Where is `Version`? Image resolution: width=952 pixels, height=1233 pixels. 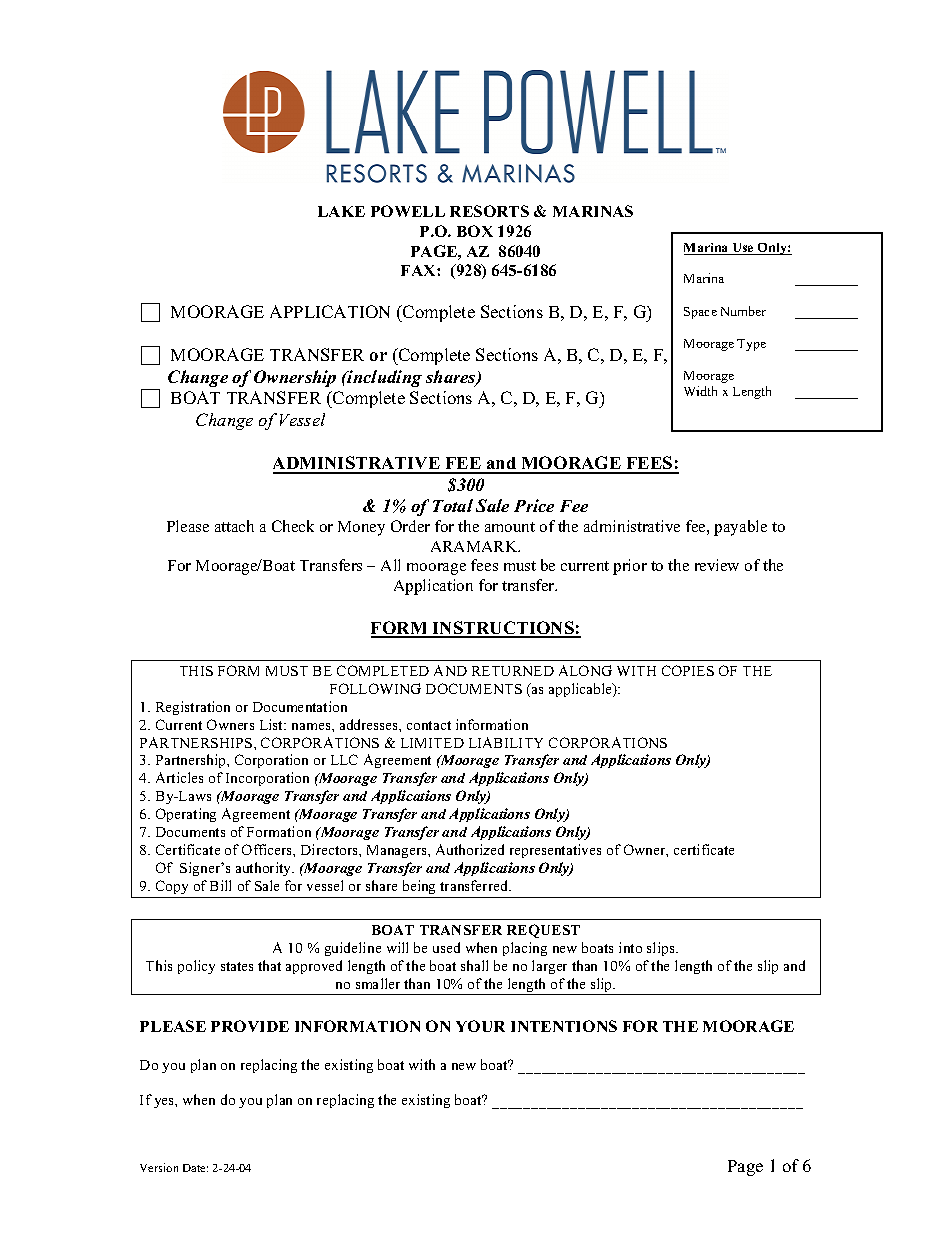
Version is located at coordinates (159, 1167).
